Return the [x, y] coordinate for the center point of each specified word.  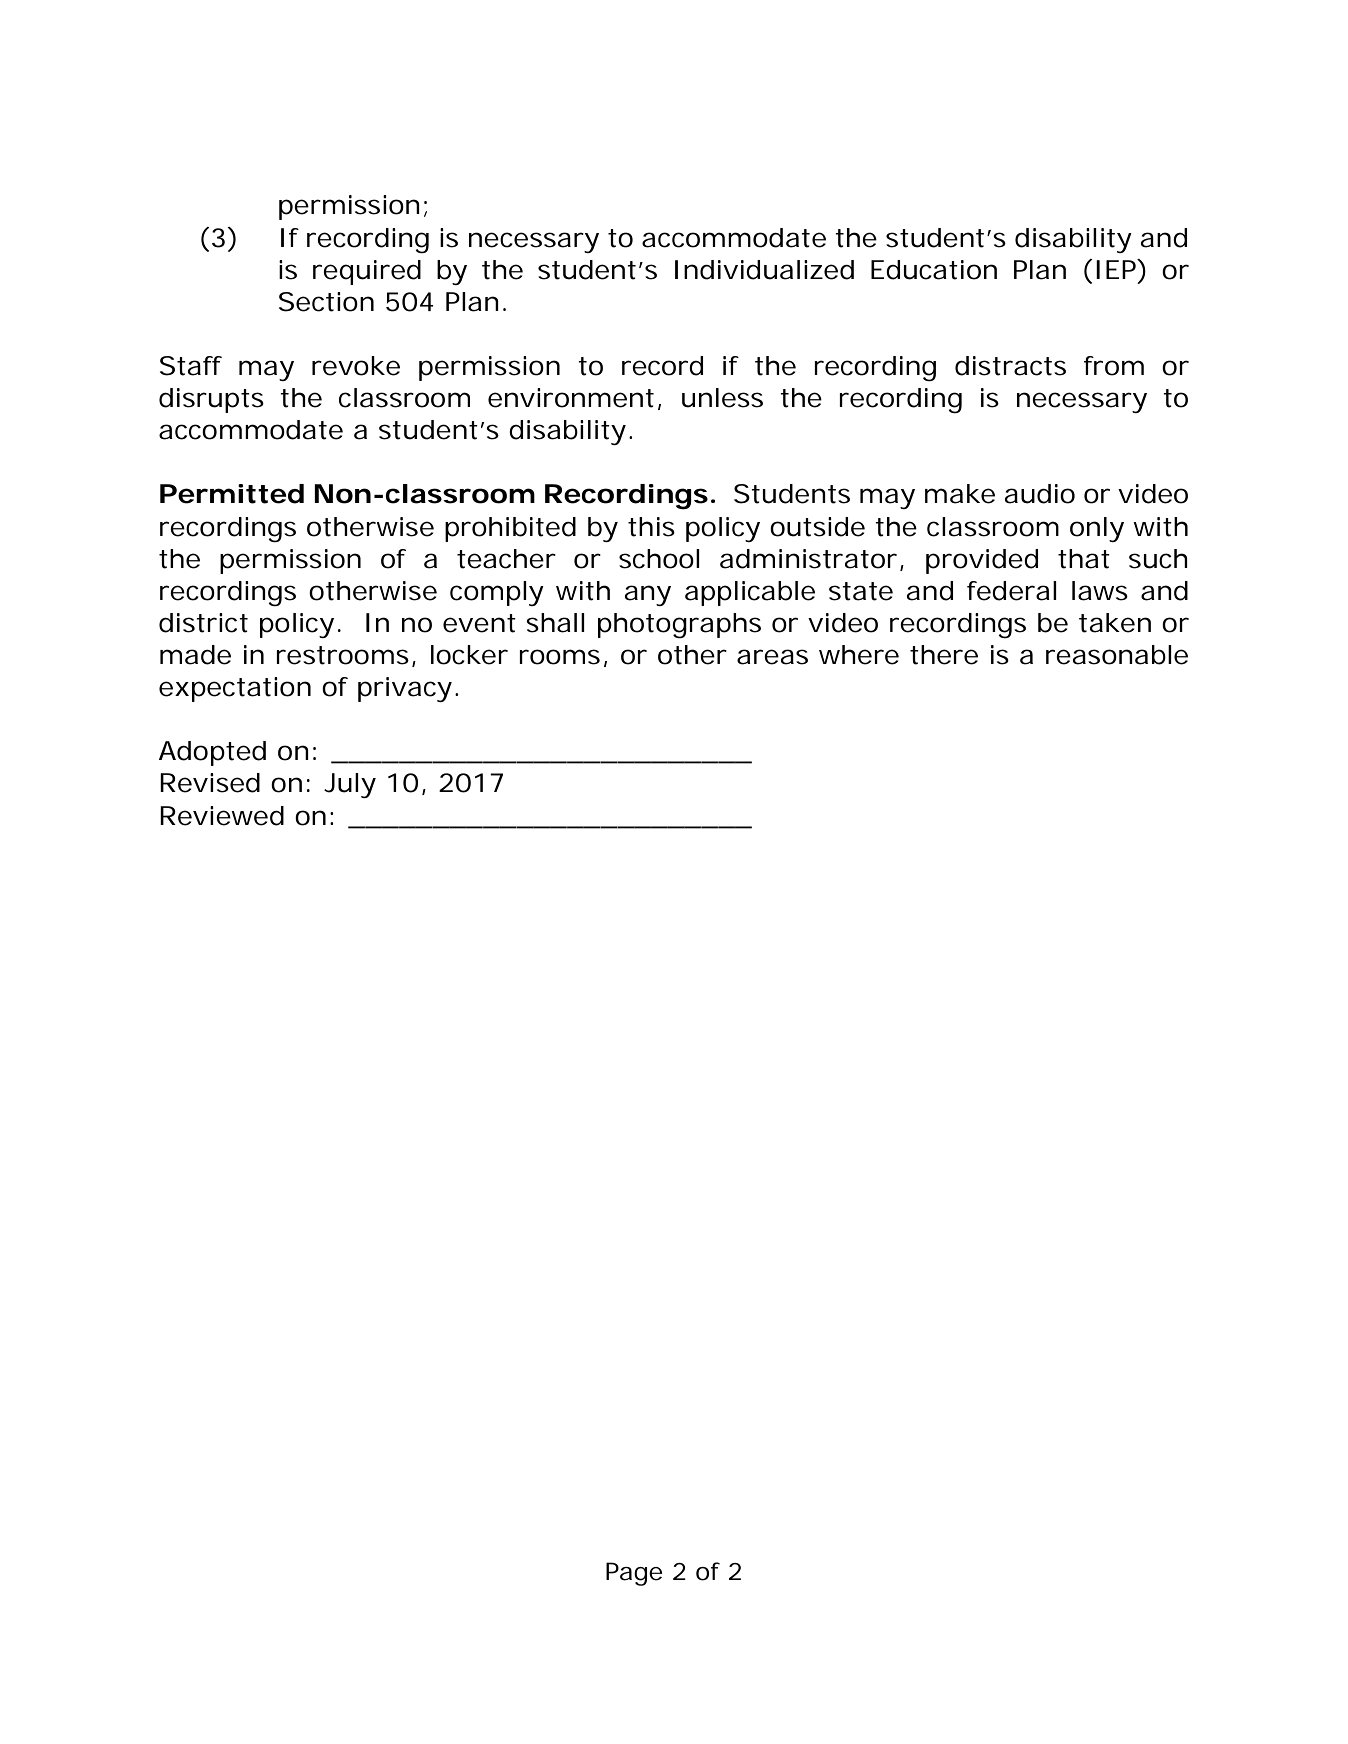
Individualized [764, 270]
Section [326, 302]
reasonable [1117, 655]
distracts [1010, 366]
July [350, 785]
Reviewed [222, 816]
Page [634, 1574]
